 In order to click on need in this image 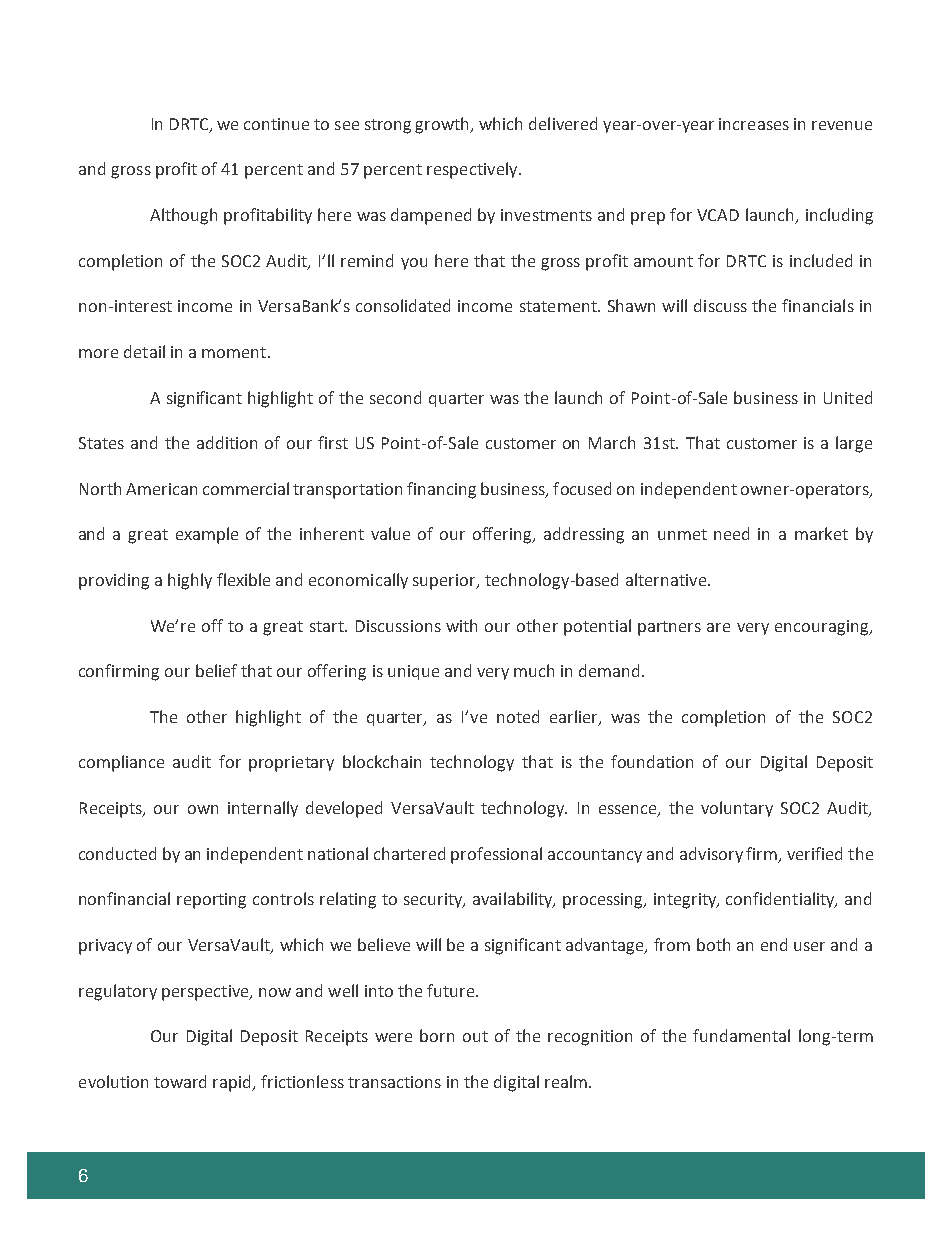, I will do `click(731, 533)`.
